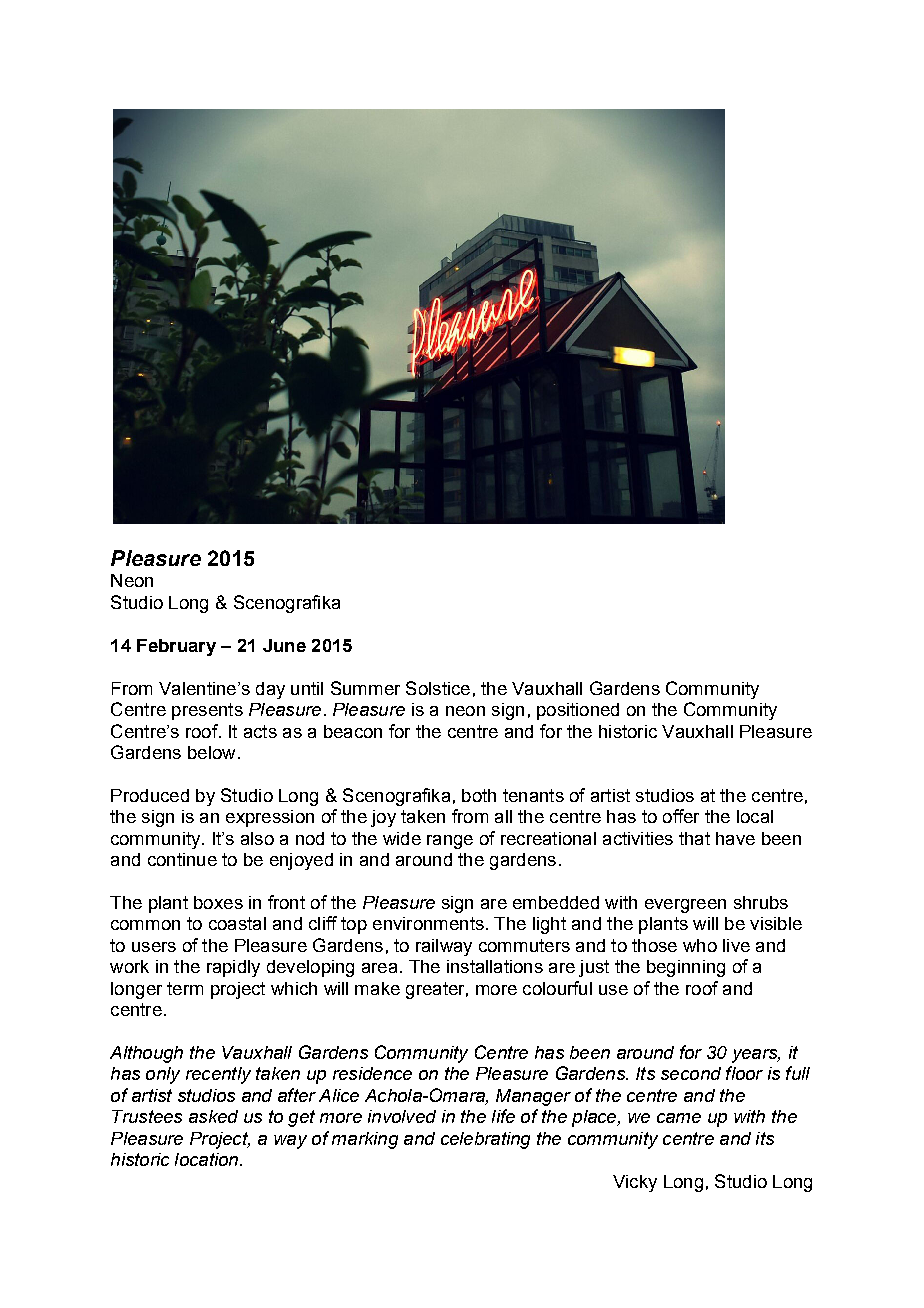 This screenshot has width=924, height=1308. Describe the element at coordinates (218, 902) in the screenshot. I see `boxes` at that location.
